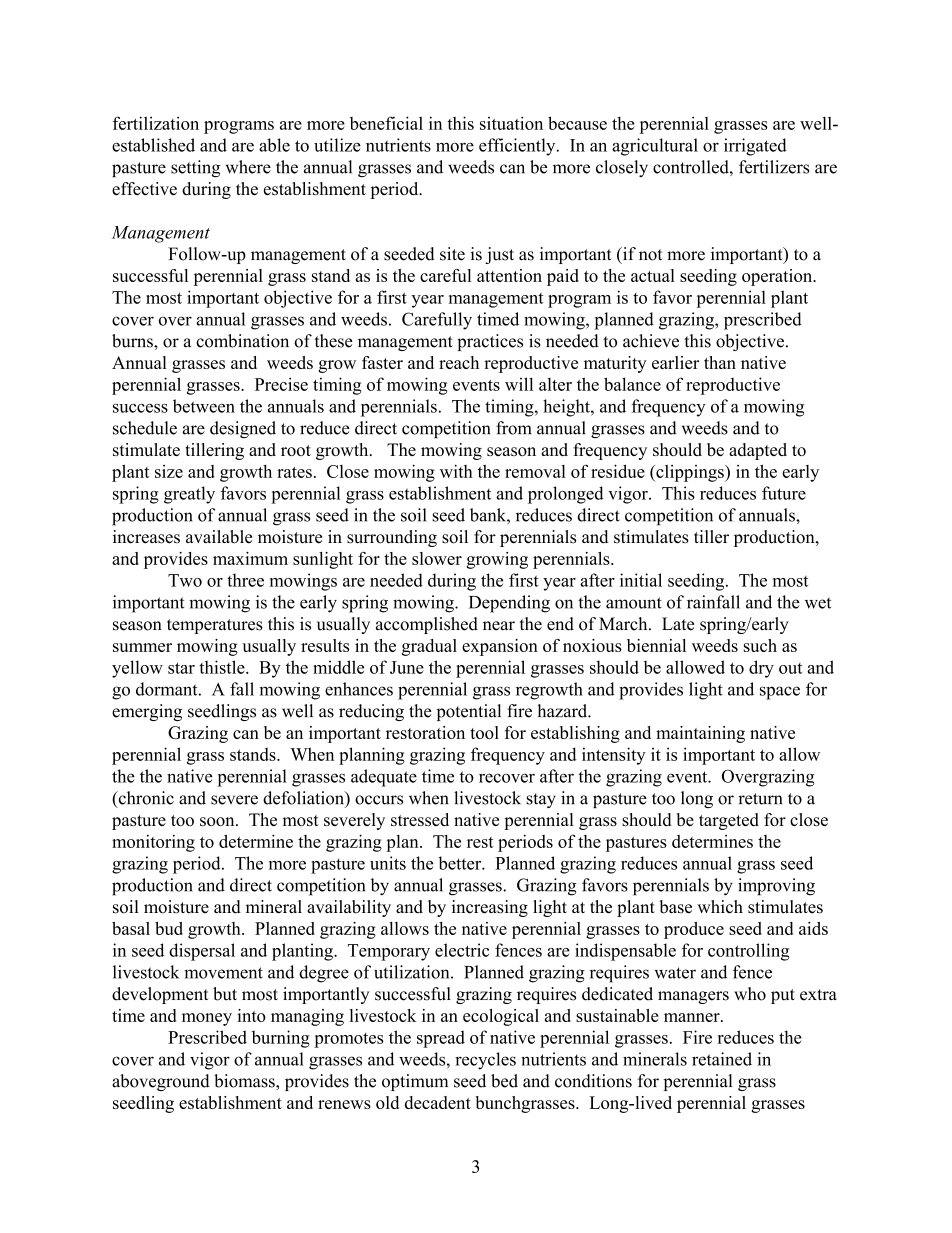 The image size is (952, 1233). Describe the element at coordinates (518, 147) in the document. I see `efficiently` at that location.
